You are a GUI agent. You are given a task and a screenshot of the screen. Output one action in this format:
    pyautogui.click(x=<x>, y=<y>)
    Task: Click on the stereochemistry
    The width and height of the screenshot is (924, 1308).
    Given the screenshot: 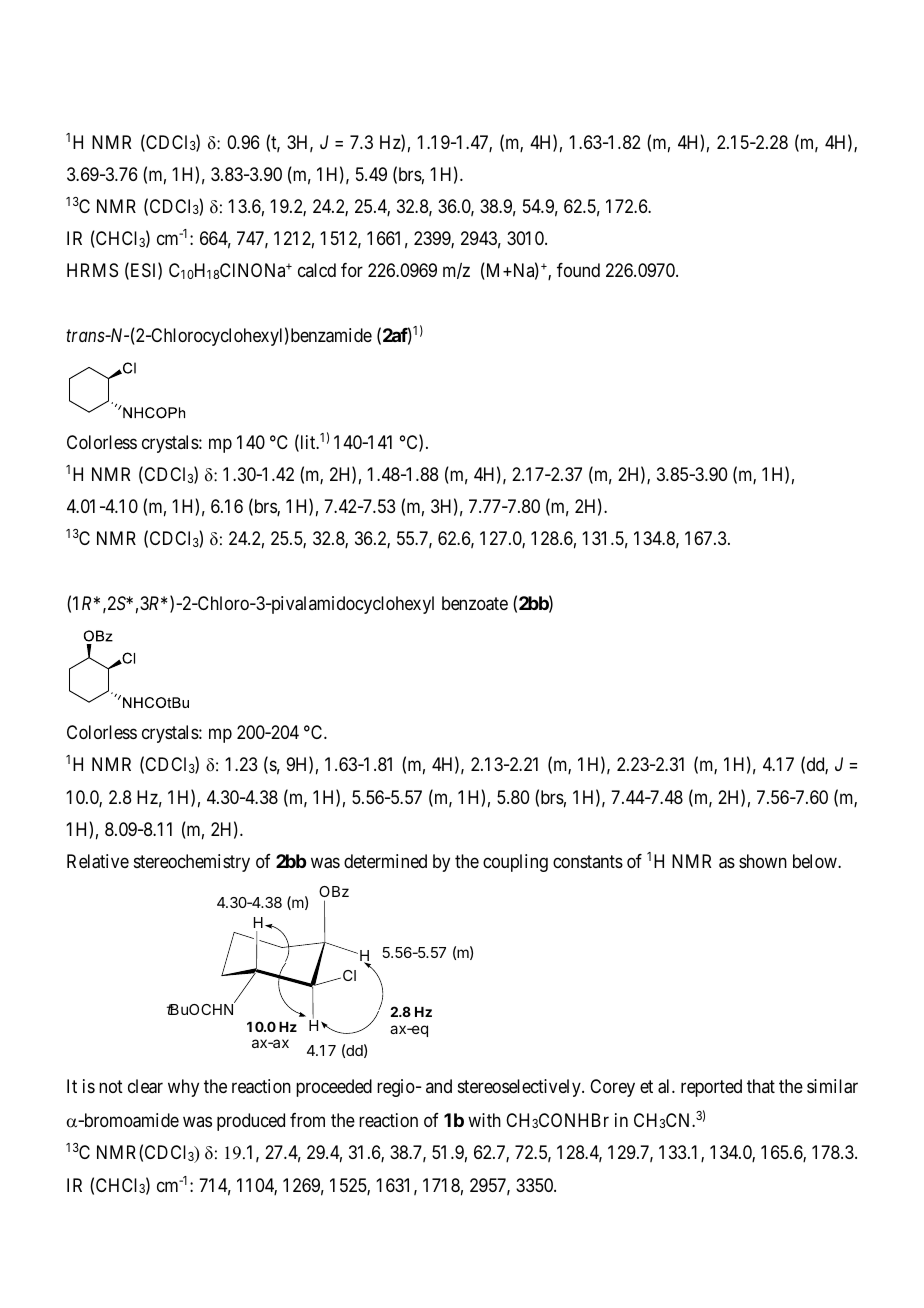 What is the action you would take?
    pyautogui.click(x=192, y=863)
